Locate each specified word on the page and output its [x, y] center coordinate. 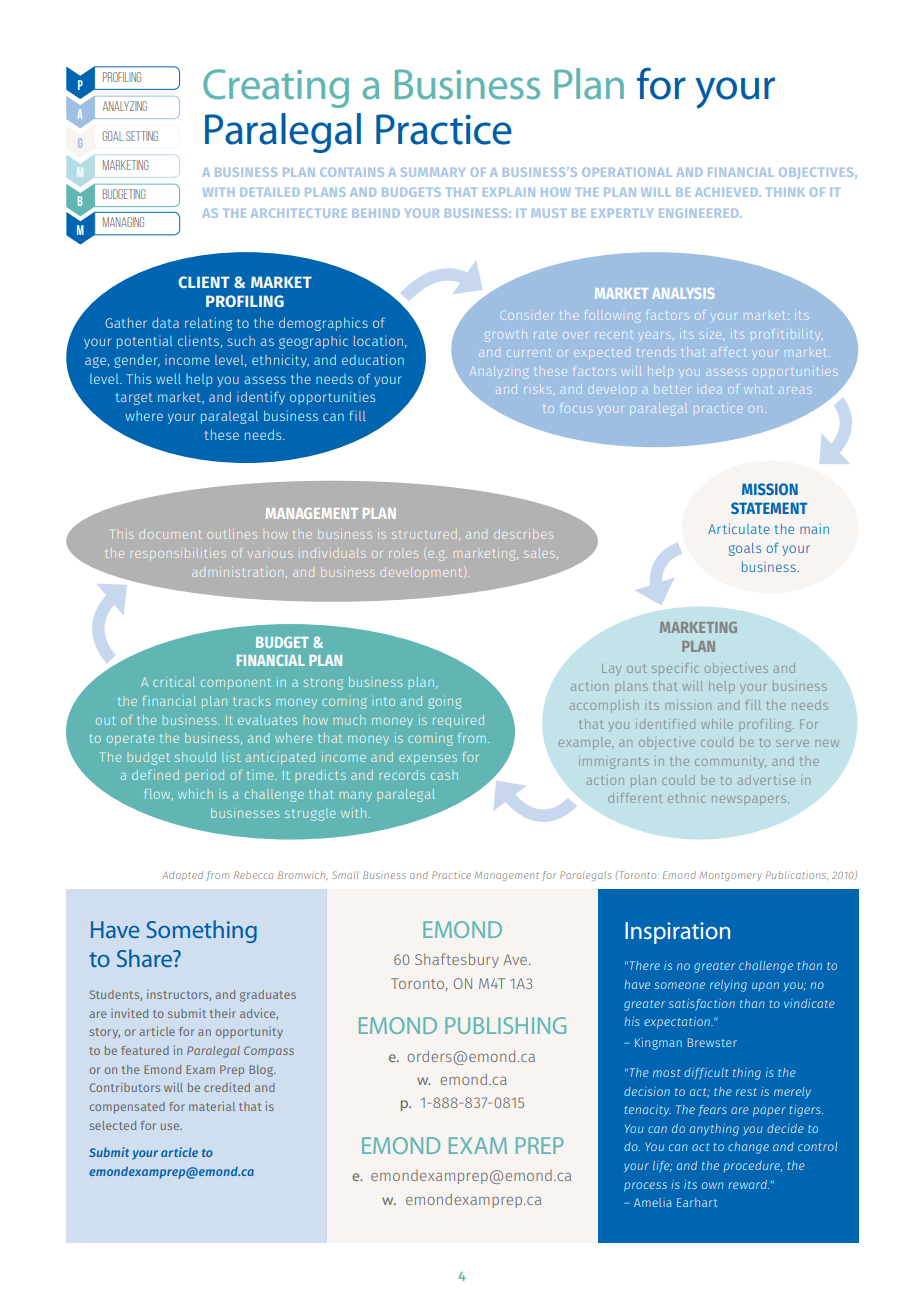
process [645, 1187]
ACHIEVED [728, 192]
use [171, 1126]
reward [748, 1184]
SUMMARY [433, 172]
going [444, 703]
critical [174, 682]
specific [675, 669]
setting [142, 136]
